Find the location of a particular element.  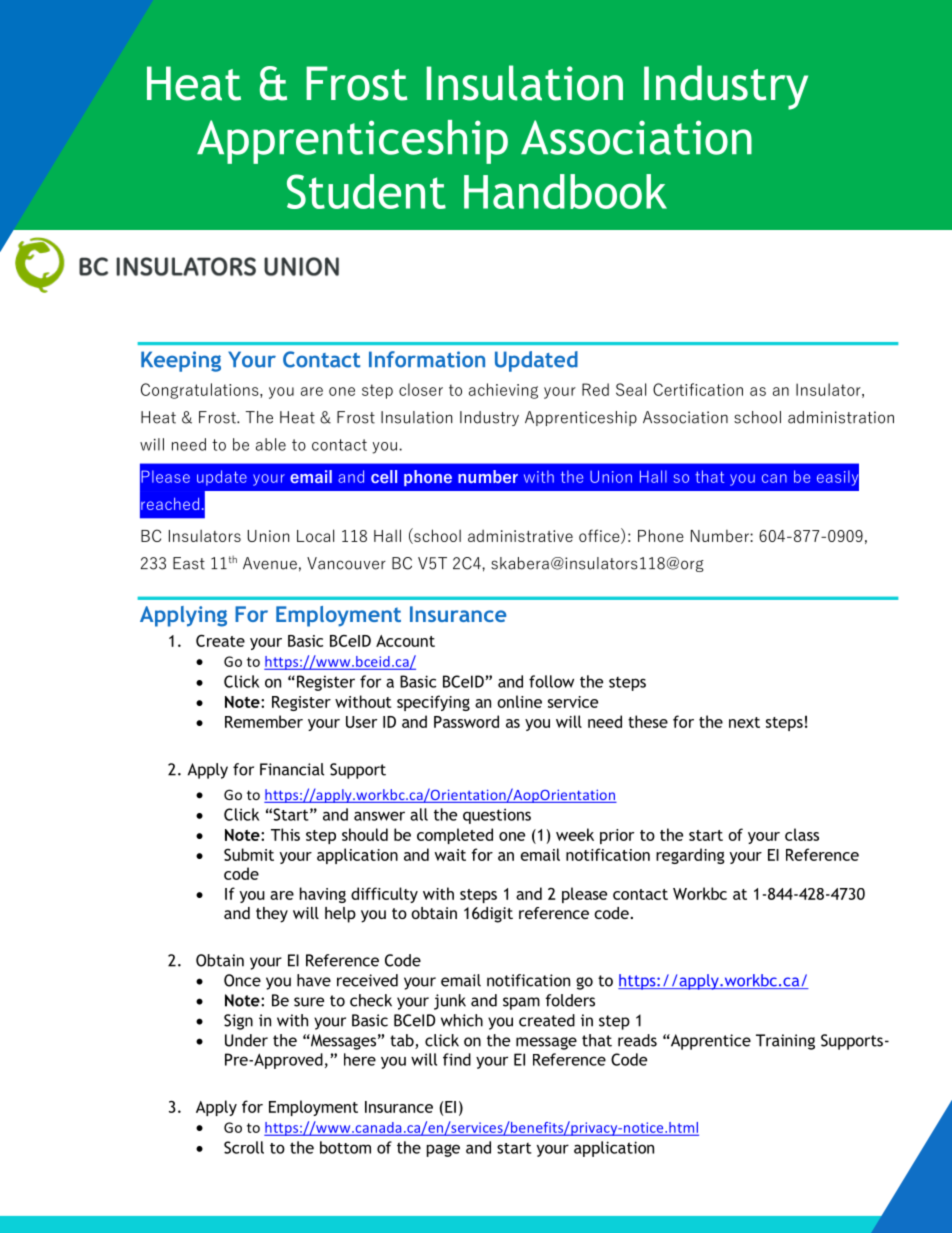

page is located at coordinates (443, 1150).
